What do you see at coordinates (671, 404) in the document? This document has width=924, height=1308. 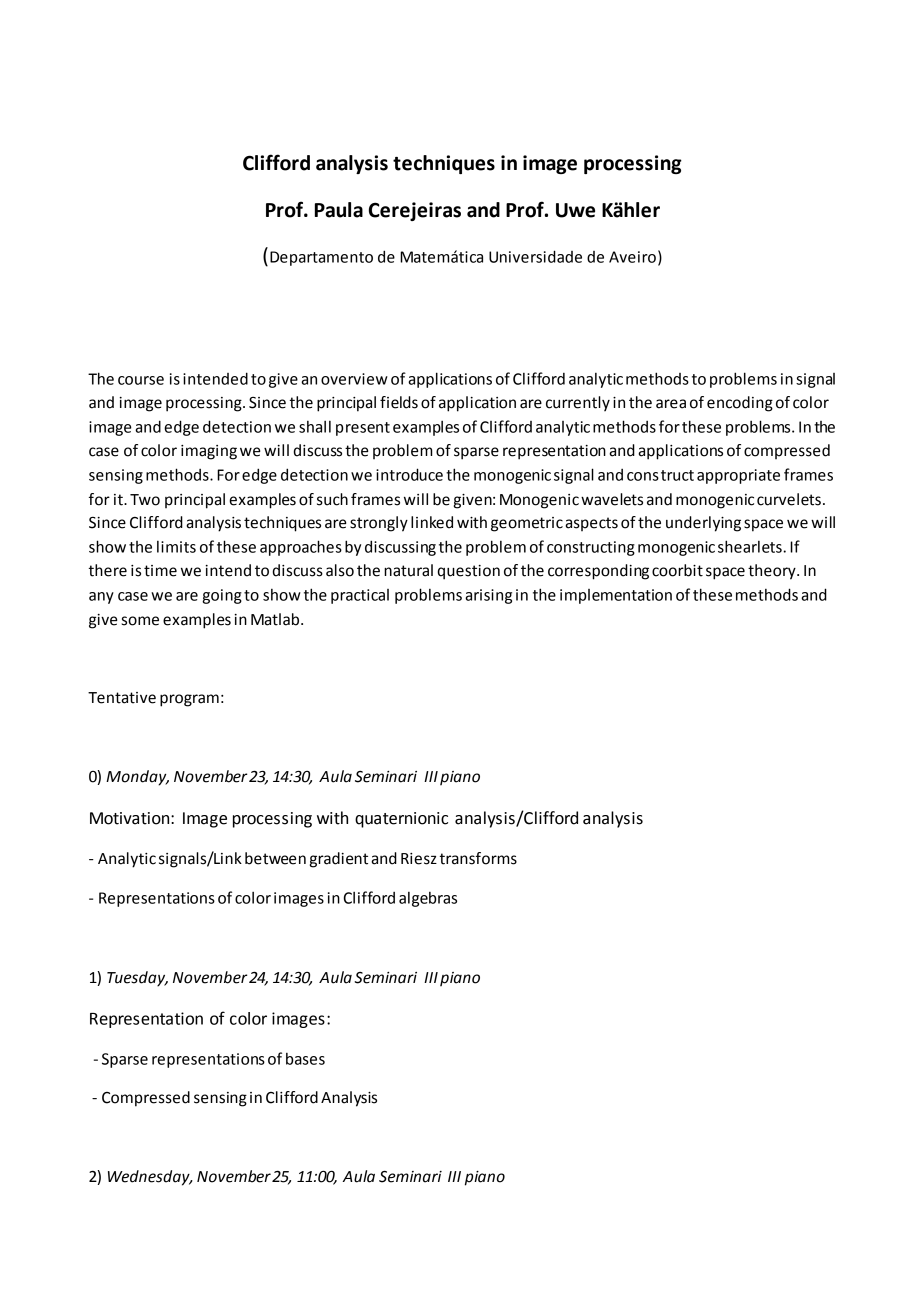 I see `area` at bounding box center [671, 404].
